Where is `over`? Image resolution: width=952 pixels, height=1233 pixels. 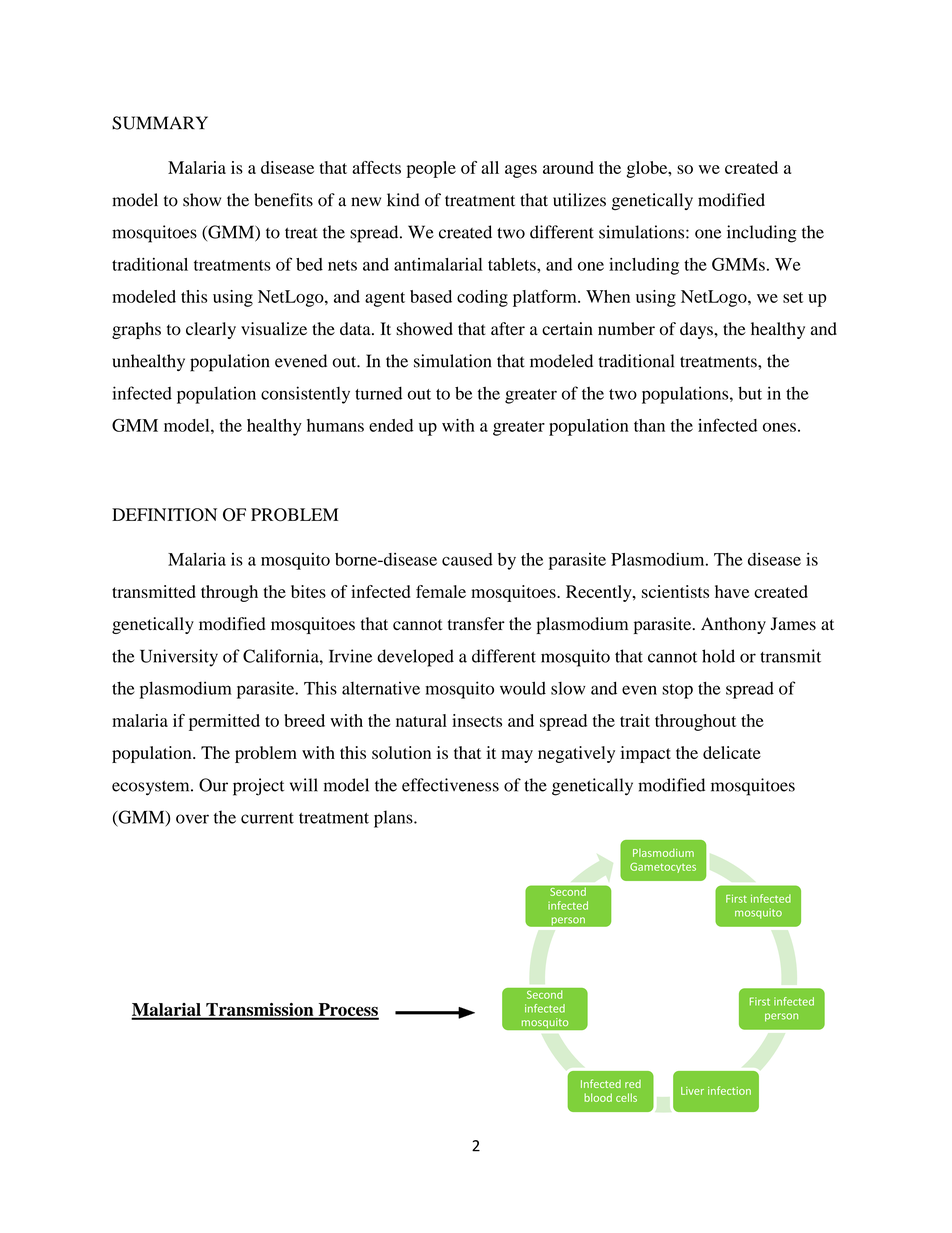 over is located at coordinates (192, 819).
